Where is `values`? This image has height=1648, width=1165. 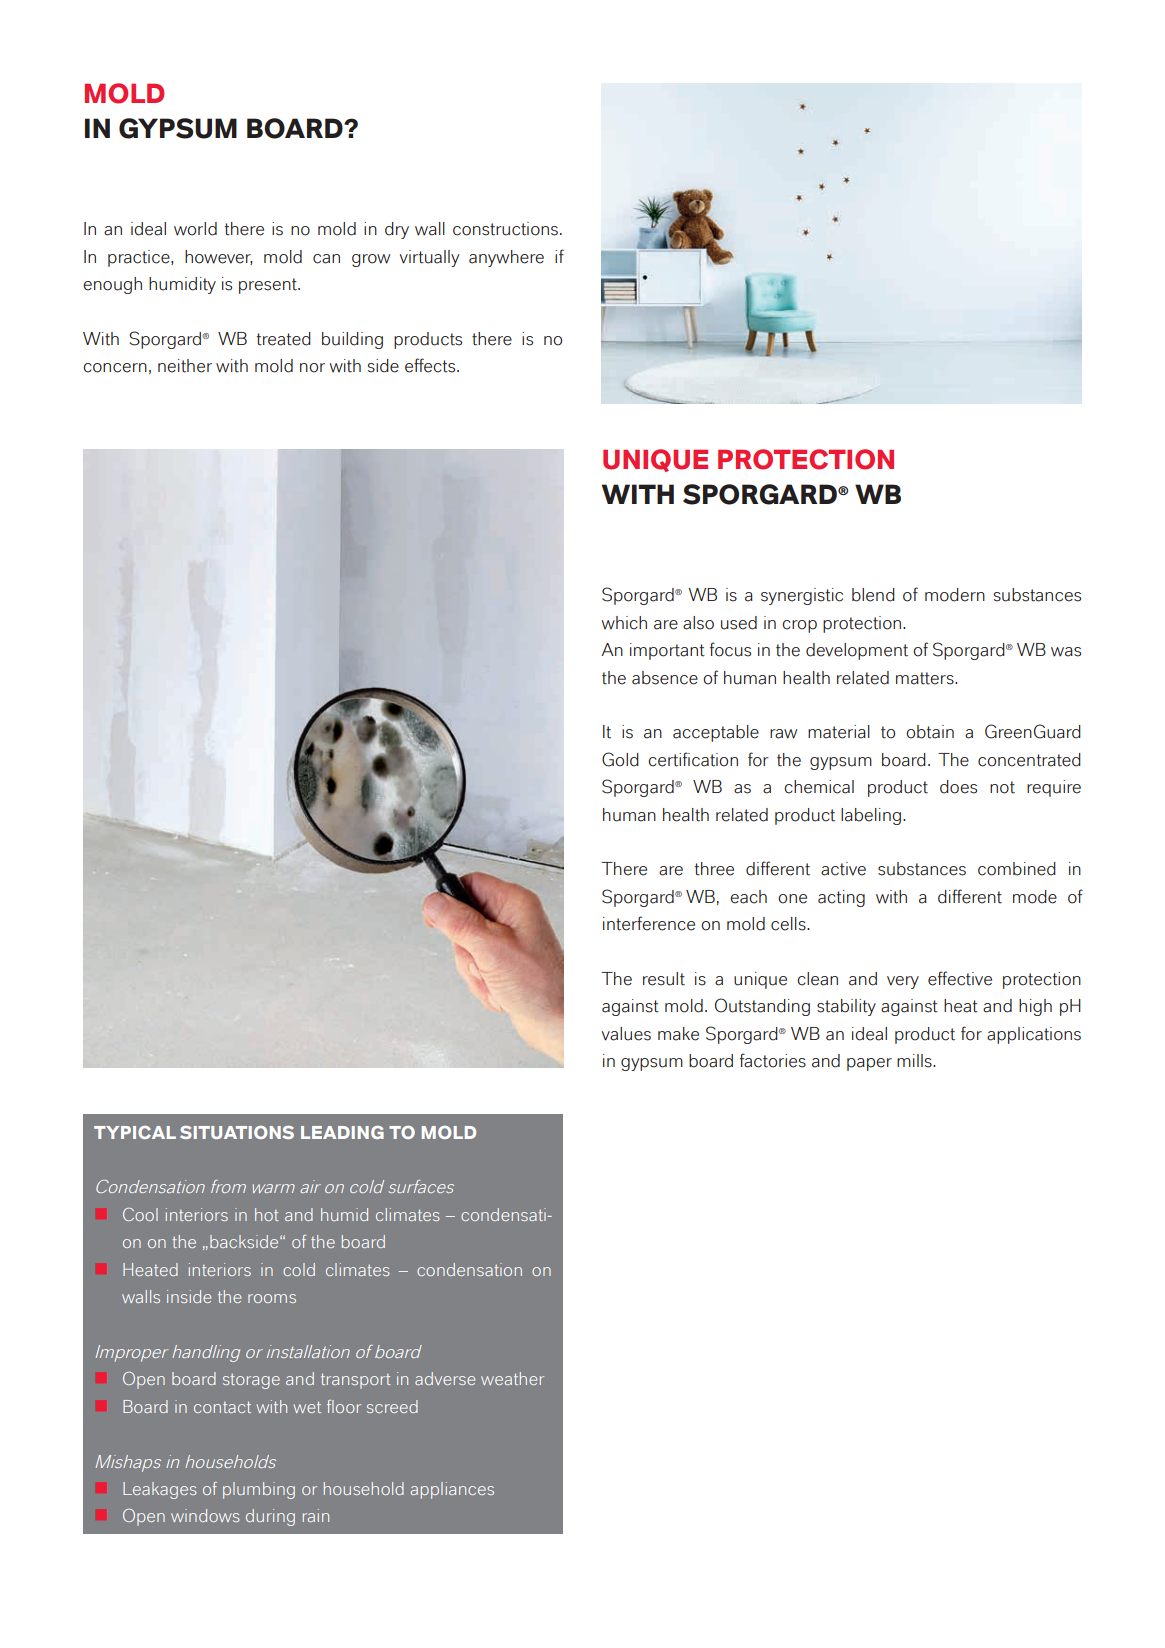
values is located at coordinates (626, 1034).
